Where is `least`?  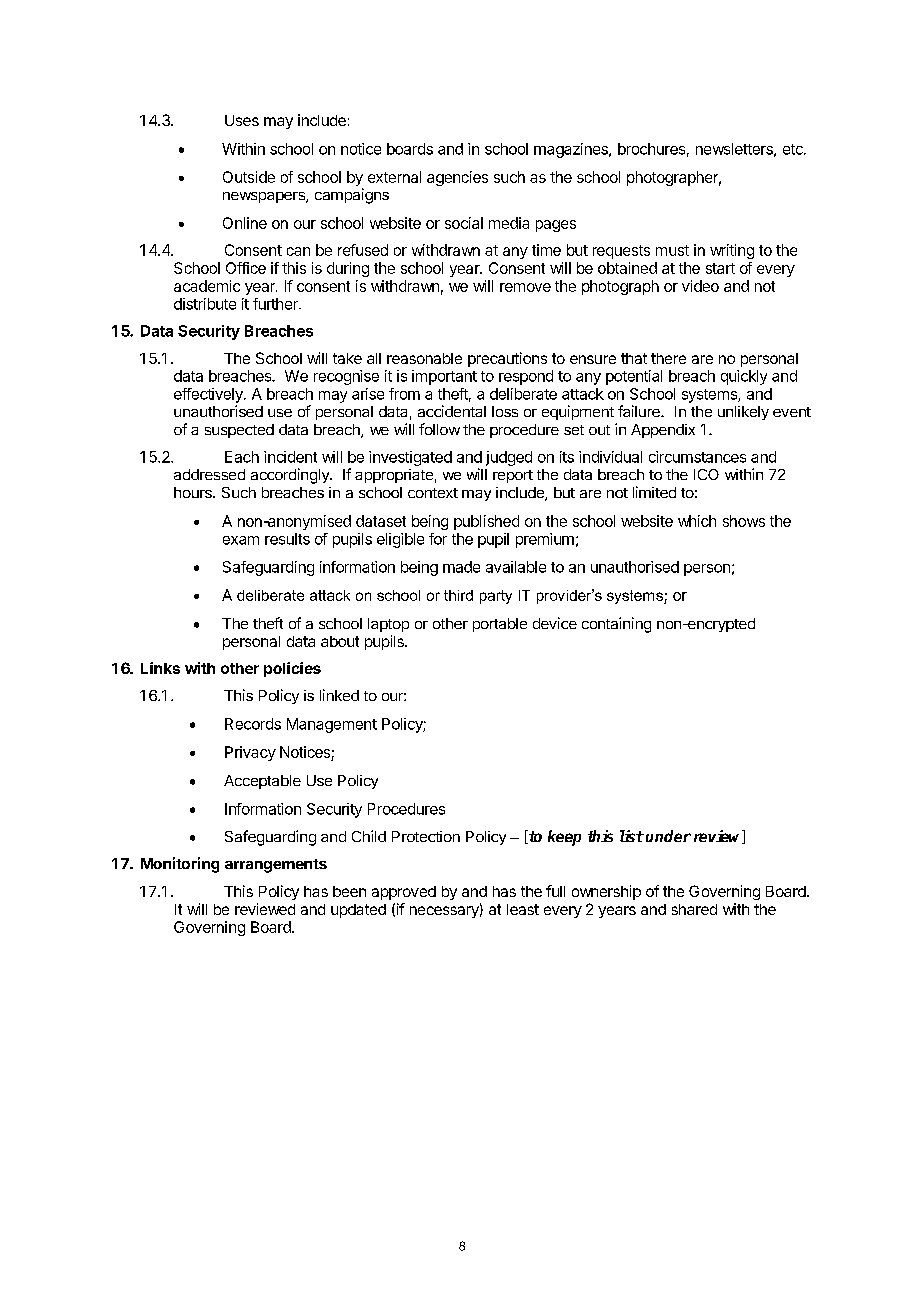
least is located at coordinates (523, 909).
